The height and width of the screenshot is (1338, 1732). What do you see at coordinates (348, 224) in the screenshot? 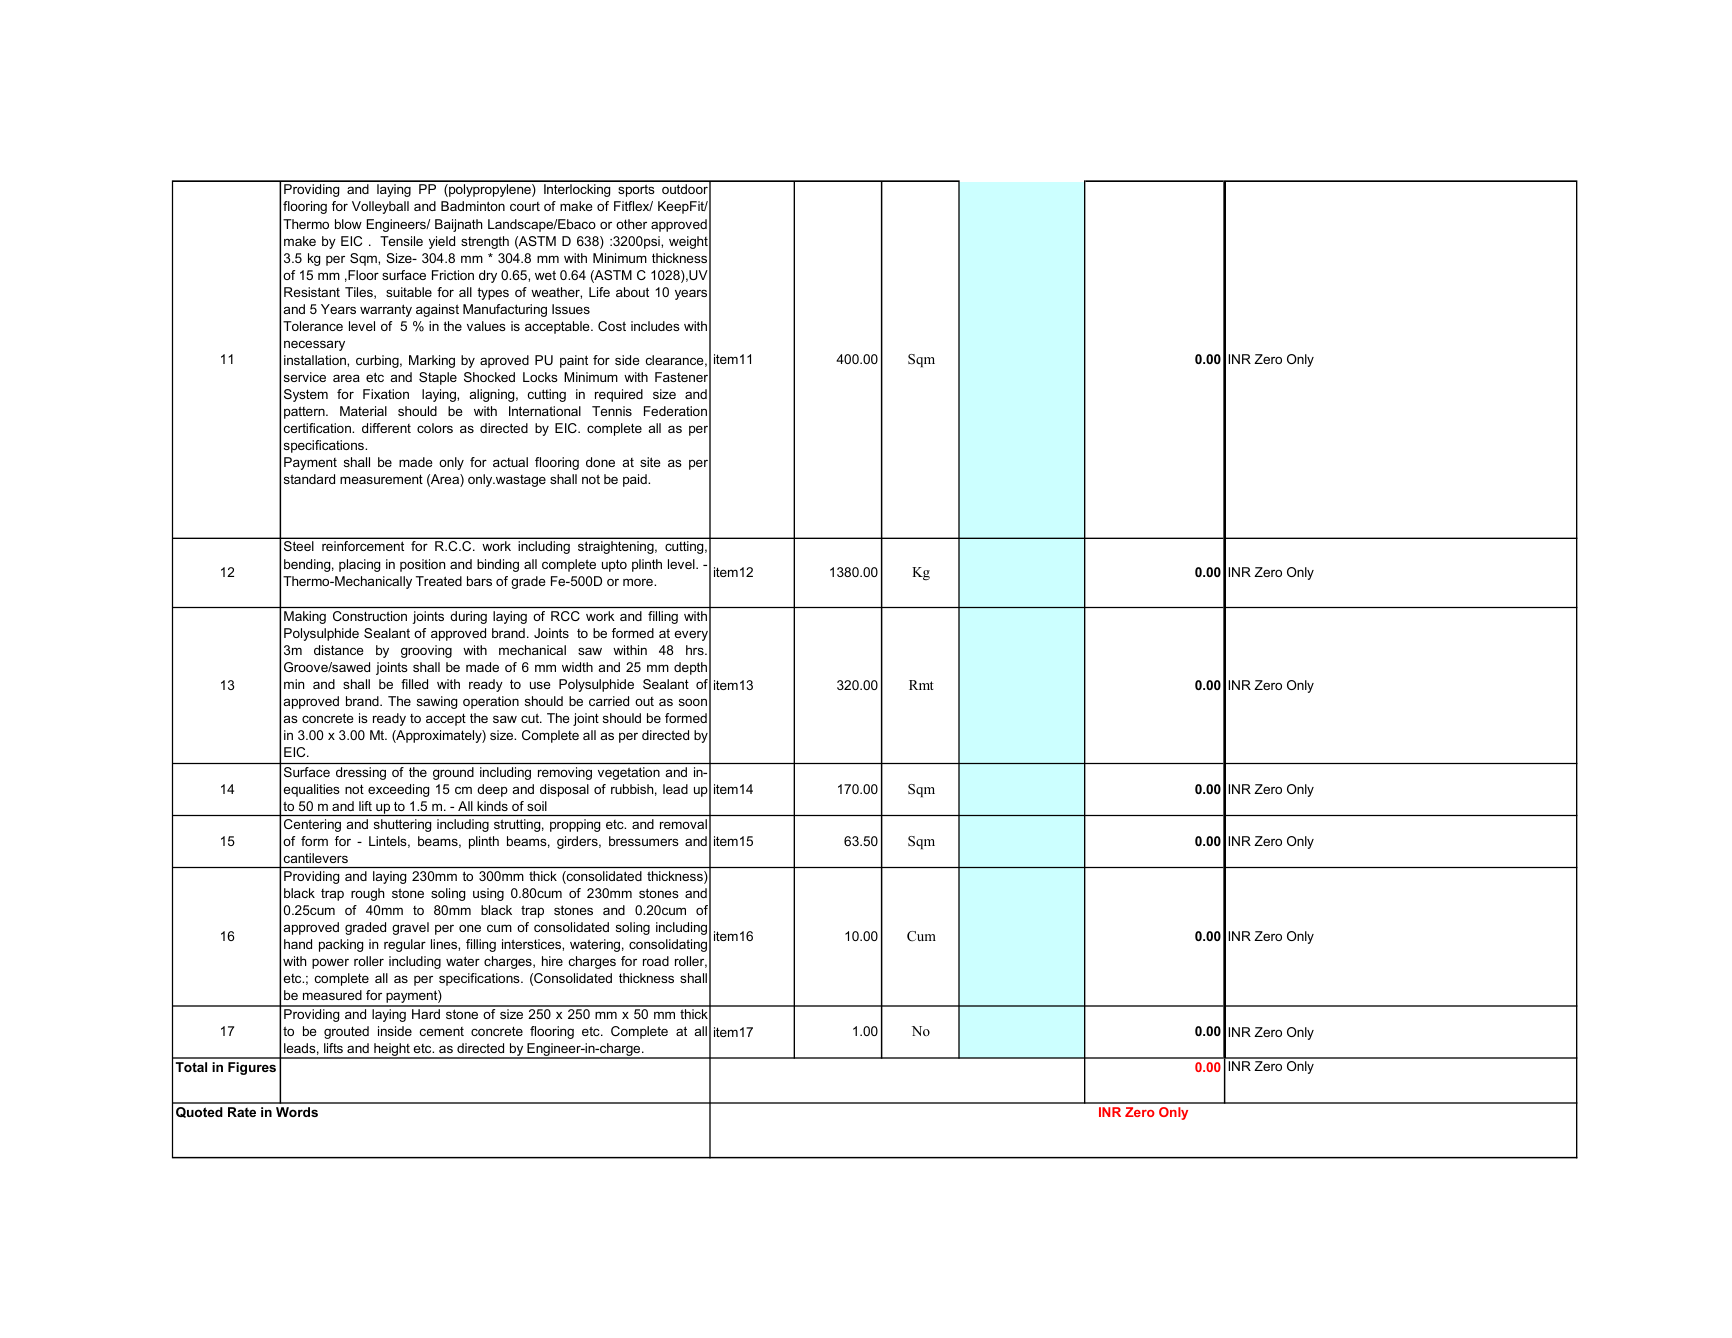
I see `blow` at bounding box center [348, 224].
